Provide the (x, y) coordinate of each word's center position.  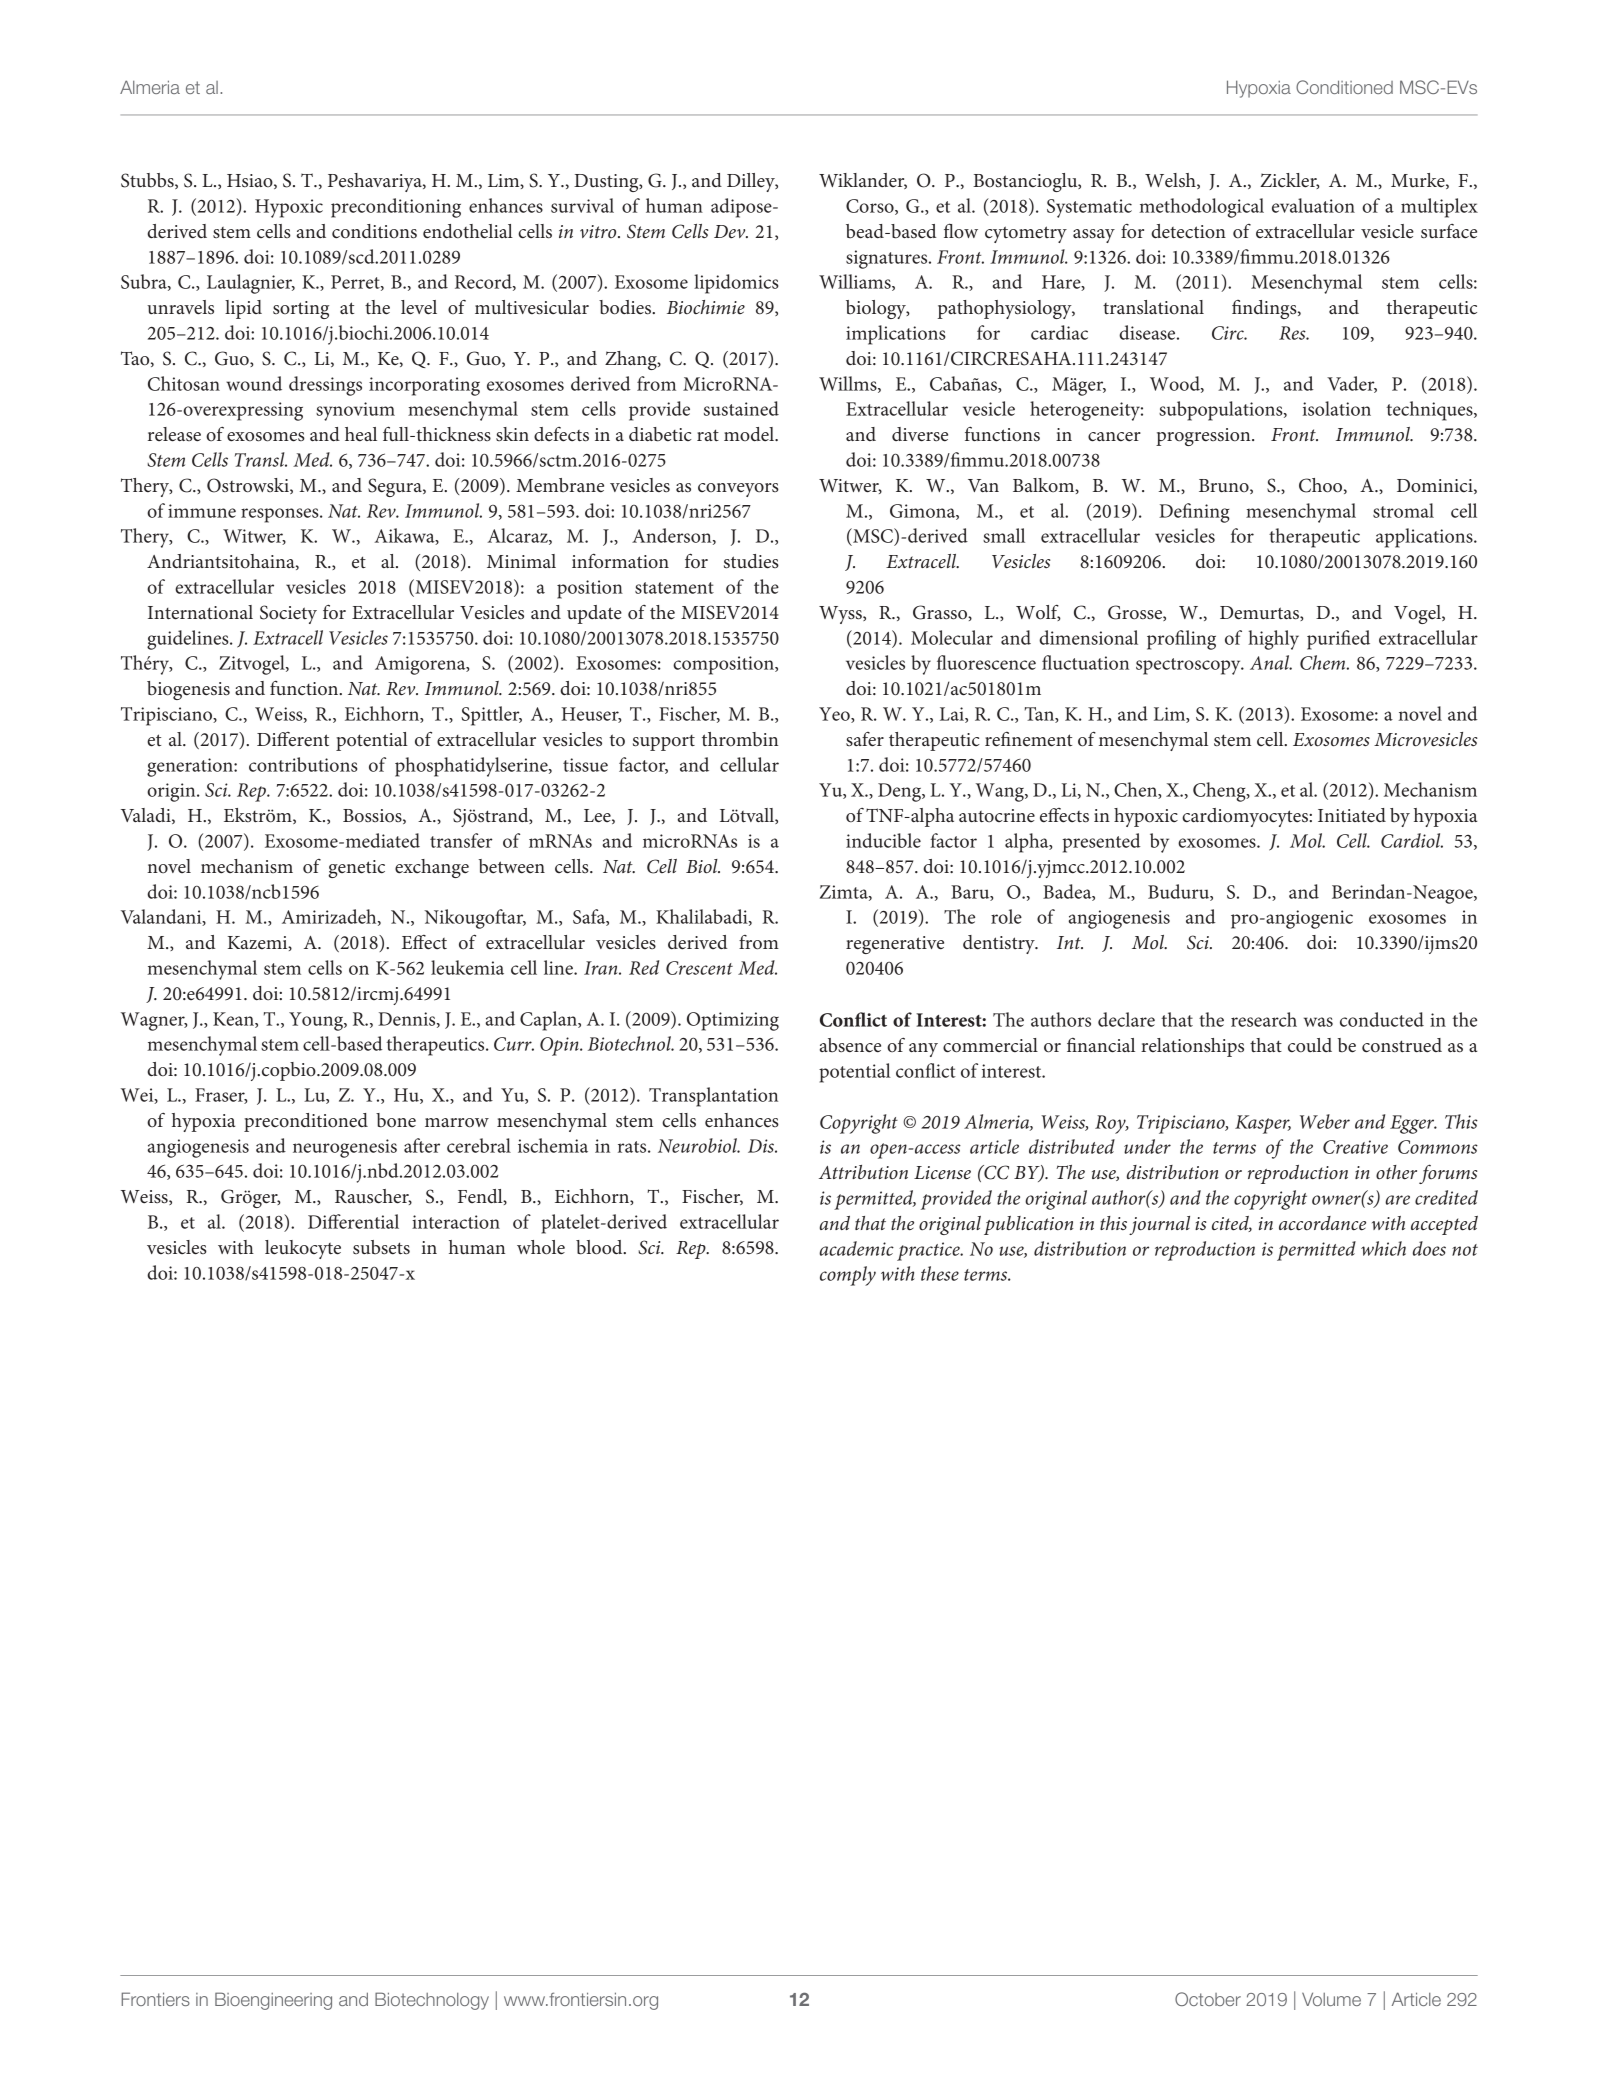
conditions (374, 231)
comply (848, 1276)
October (1208, 1999)
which (1383, 1248)
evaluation (1313, 205)
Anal (1271, 662)
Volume (1331, 1999)
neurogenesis (345, 1148)
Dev (731, 232)
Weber (1325, 1121)
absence (850, 1045)
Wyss (841, 615)
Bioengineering (273, 2001)
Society (288, 614)
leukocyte (303, 1249)
